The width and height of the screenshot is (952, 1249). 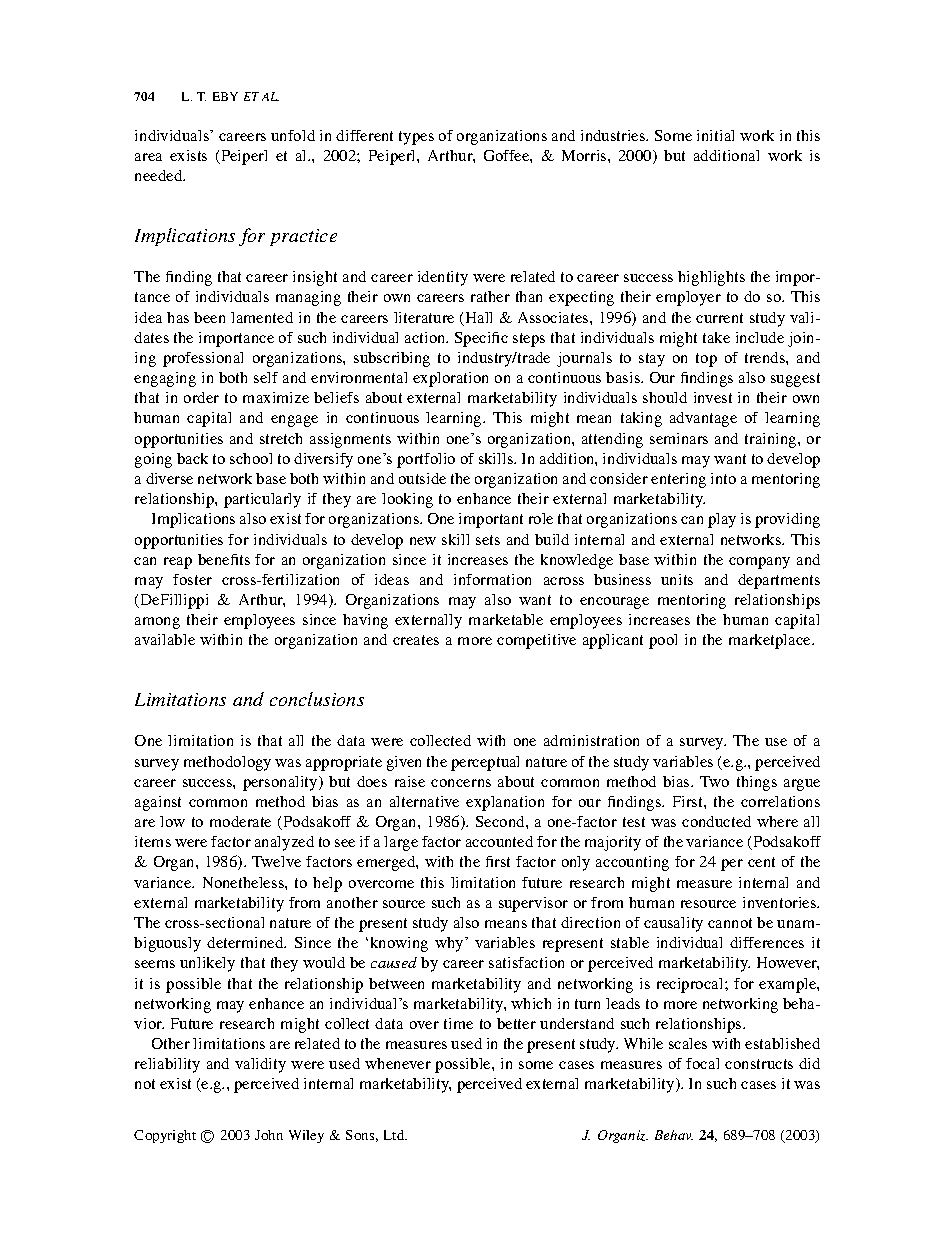 I want to click on school, so click(x=251, y=458).
